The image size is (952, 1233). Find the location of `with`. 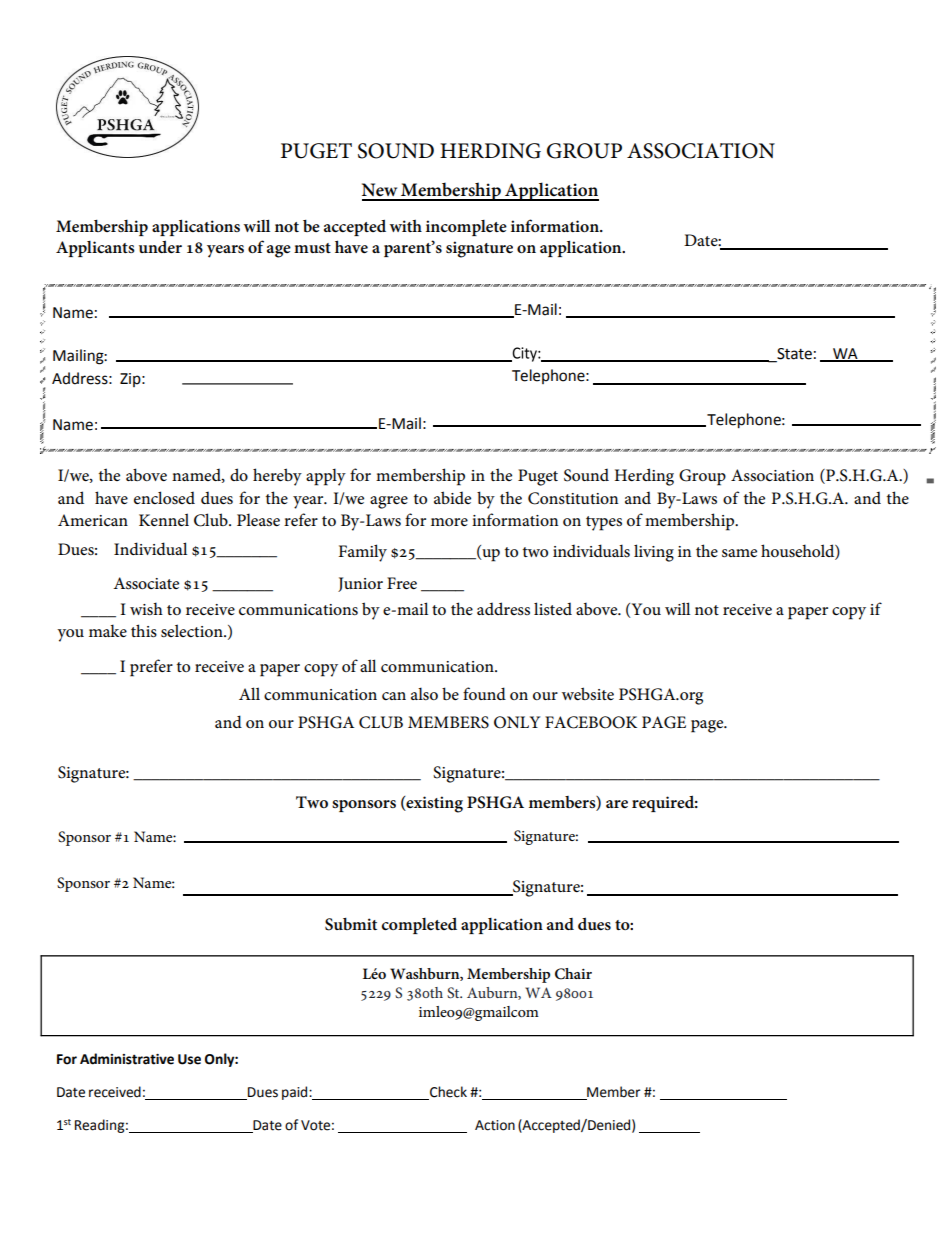

with is located at coordinates (406, 226).
